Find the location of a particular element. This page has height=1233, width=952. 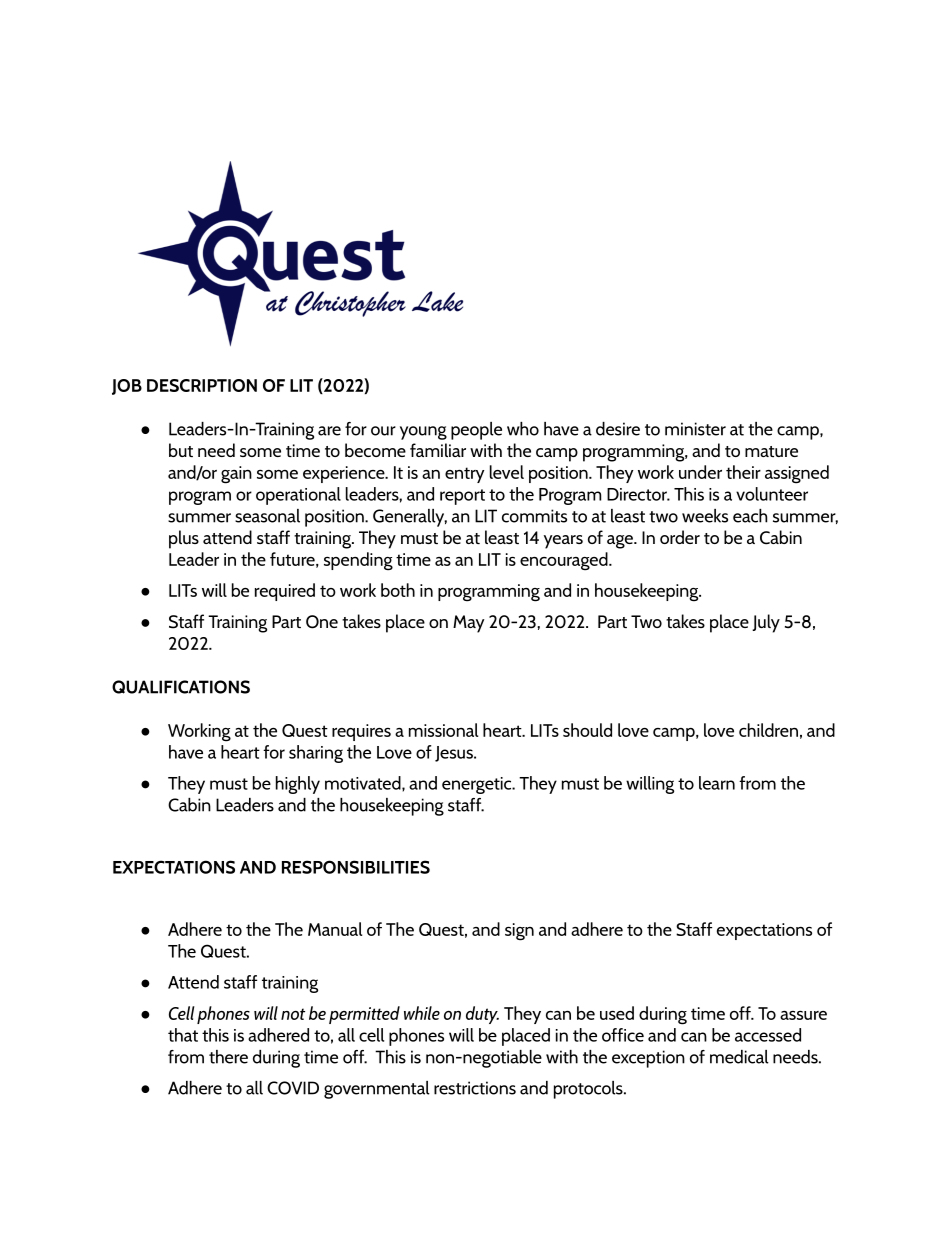

highly is located at coordinates (298, 785).
